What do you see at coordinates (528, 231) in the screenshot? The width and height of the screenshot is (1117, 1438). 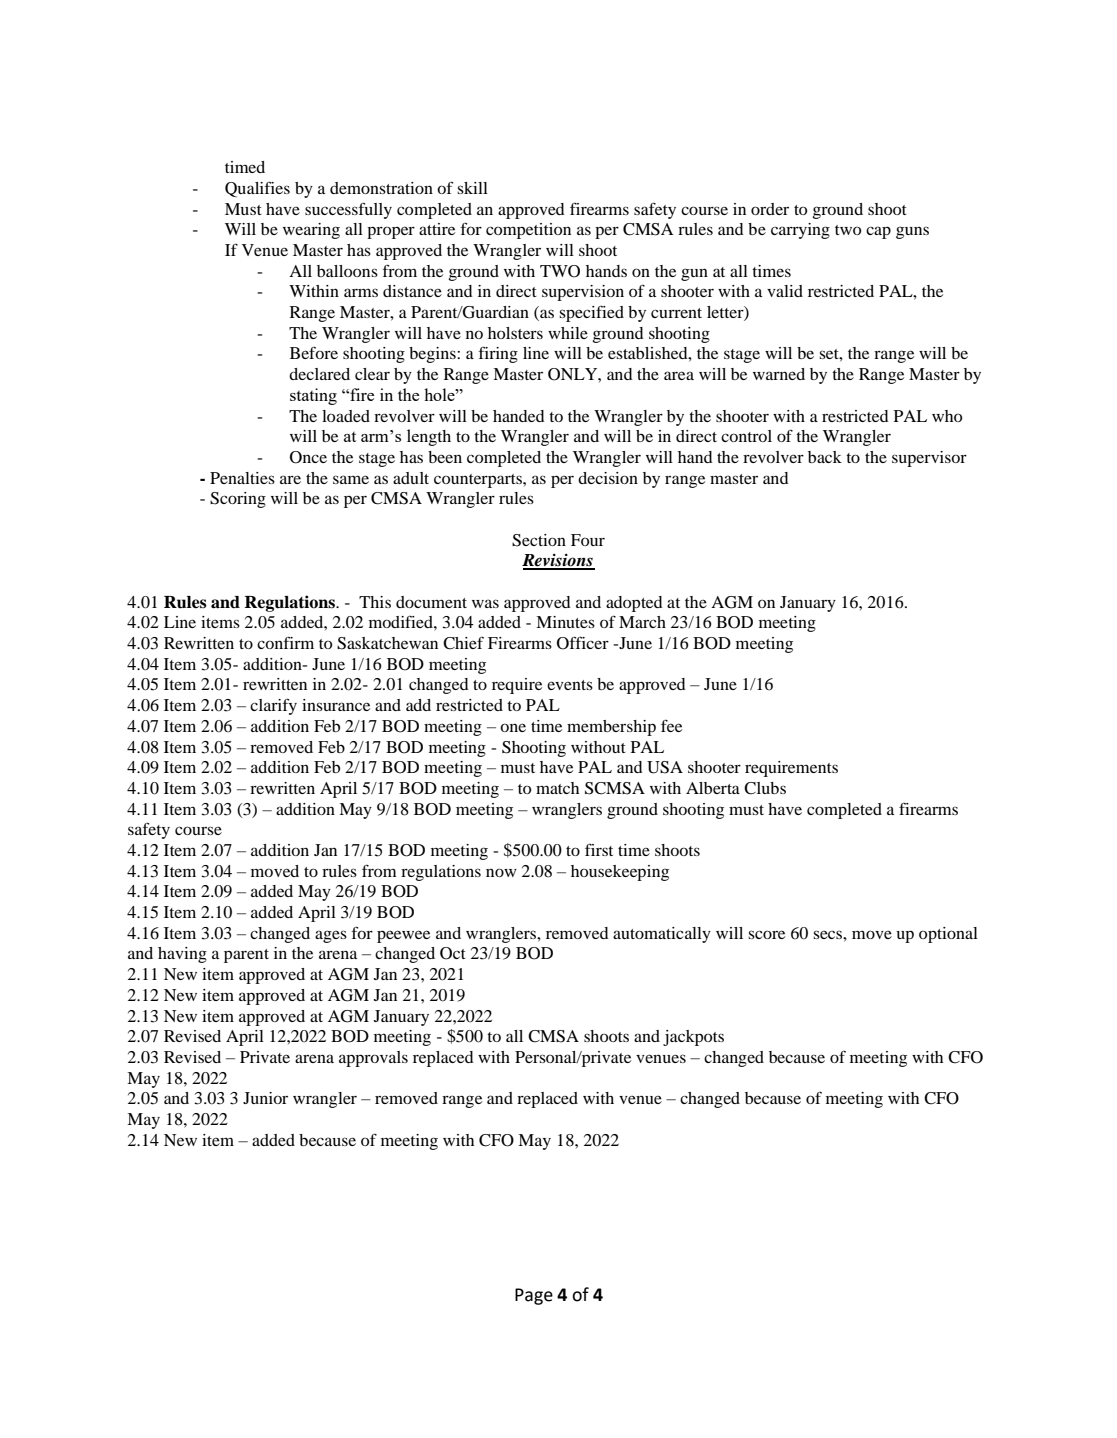 I see `competition` at bounding box center [528, 231].
